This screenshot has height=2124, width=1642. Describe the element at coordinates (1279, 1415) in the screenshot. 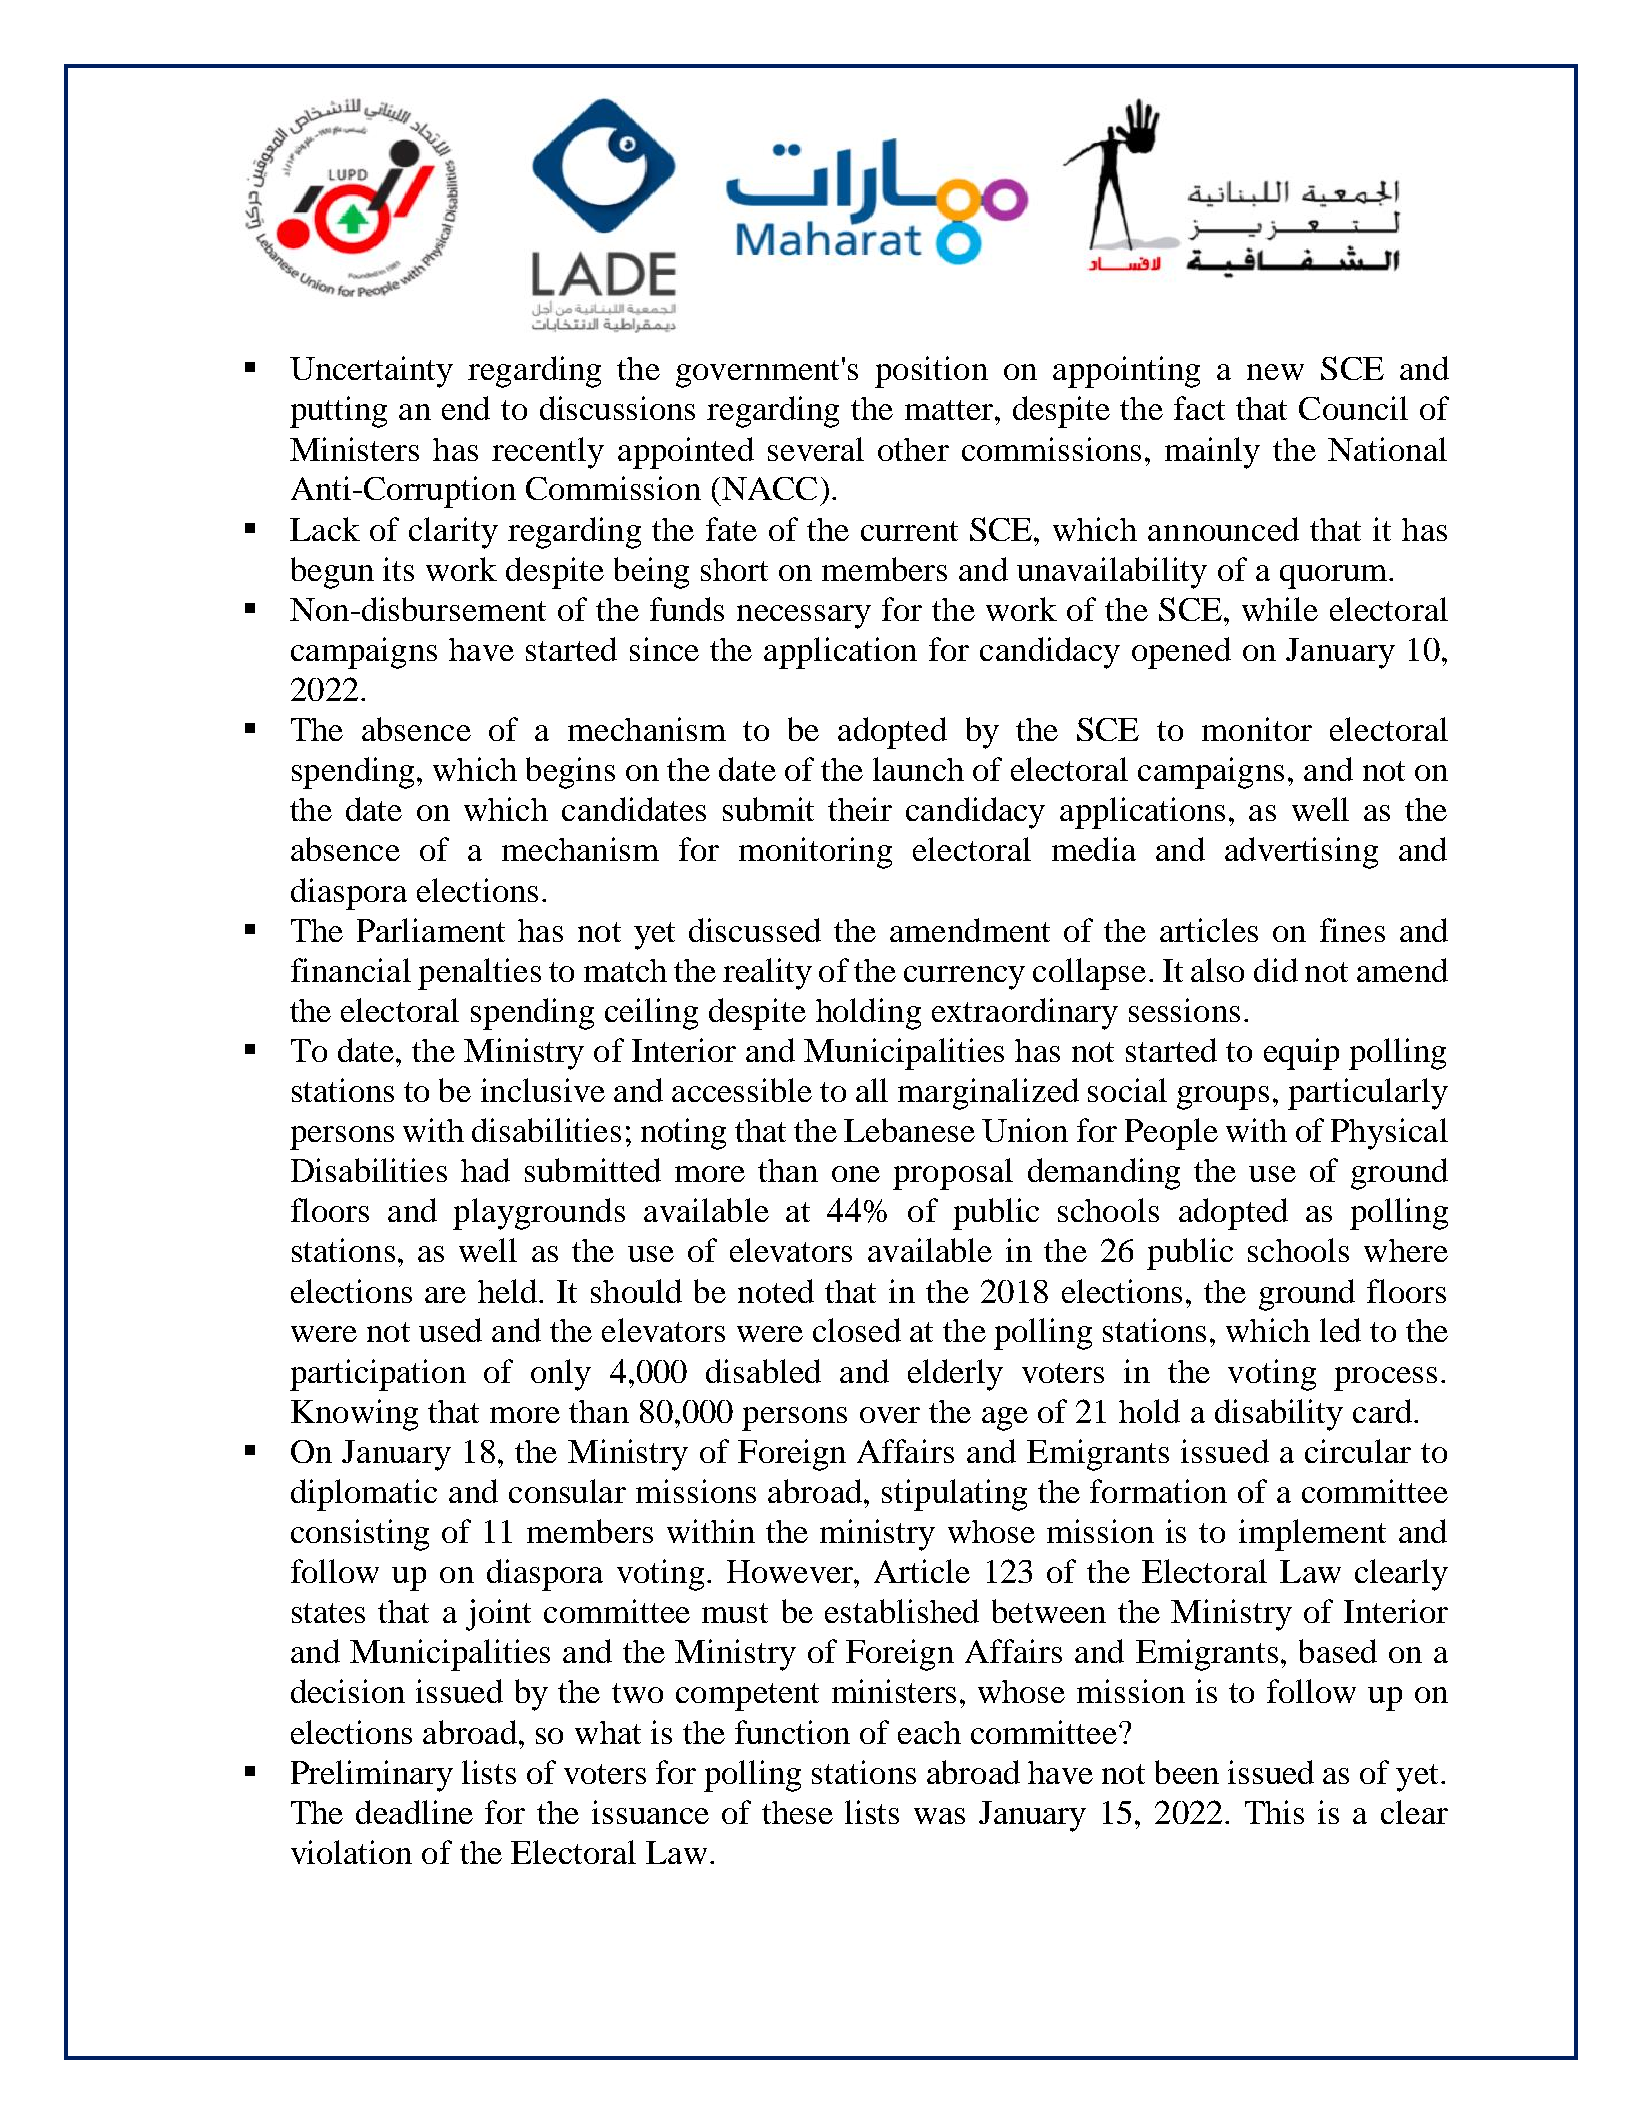

I see `disability` at that location.
